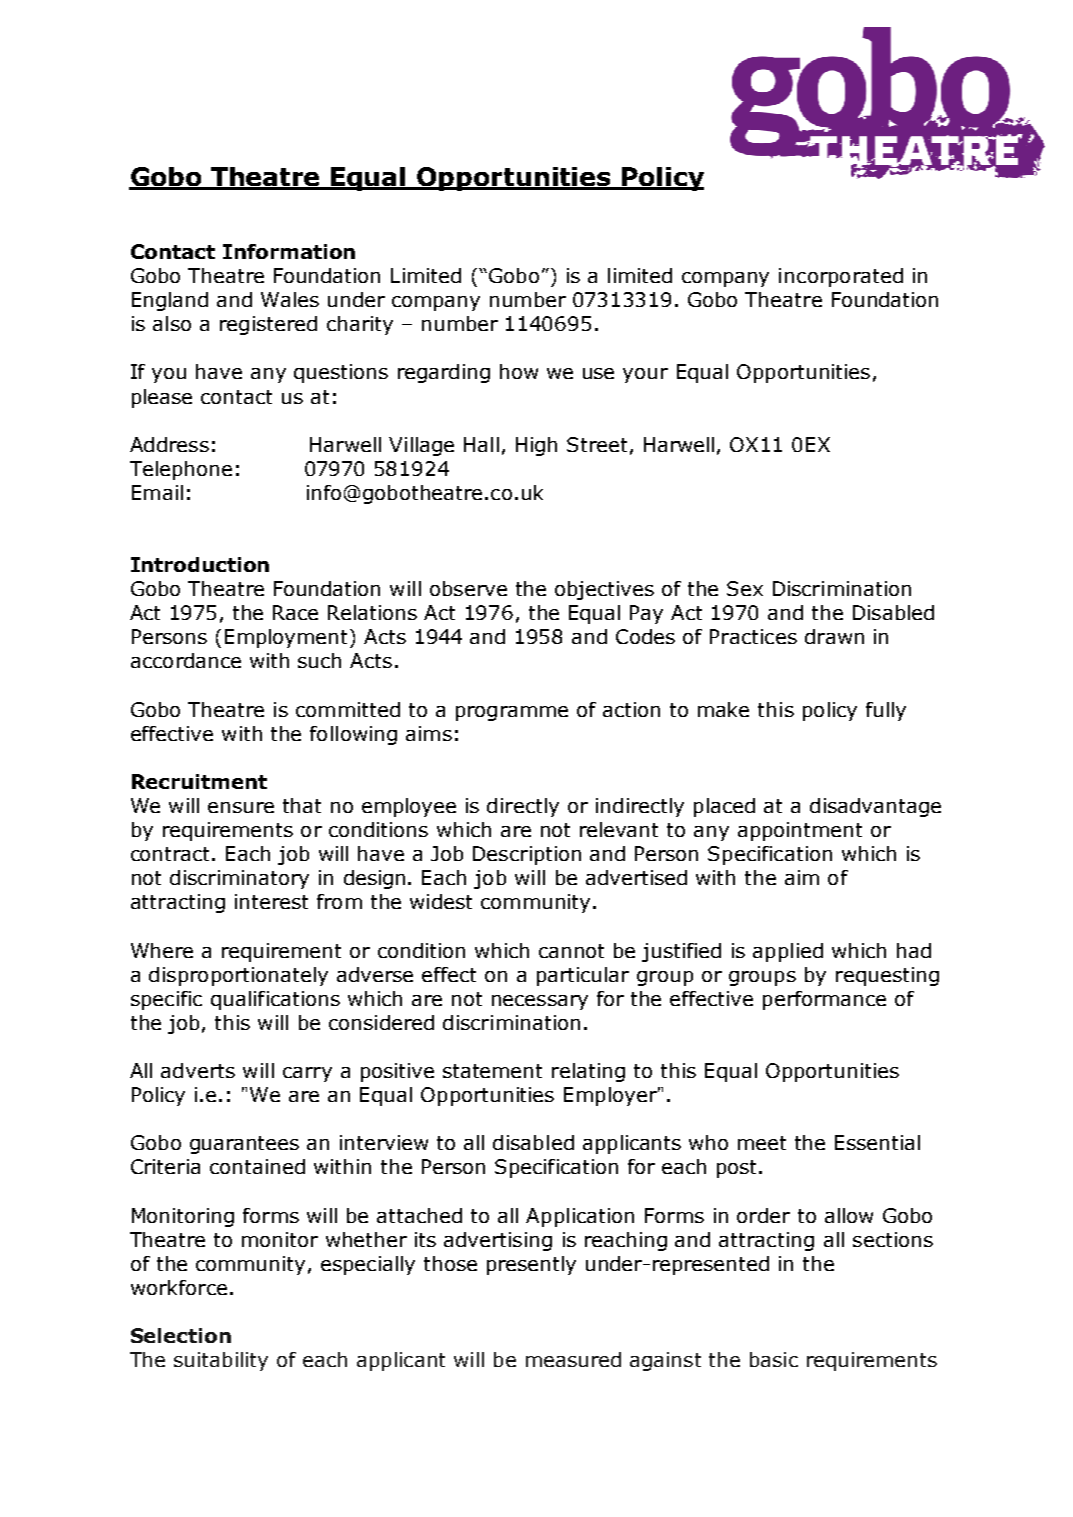 This screenshot has height=1517, width=1073. I want to click on Employment, so click(286, 638).
